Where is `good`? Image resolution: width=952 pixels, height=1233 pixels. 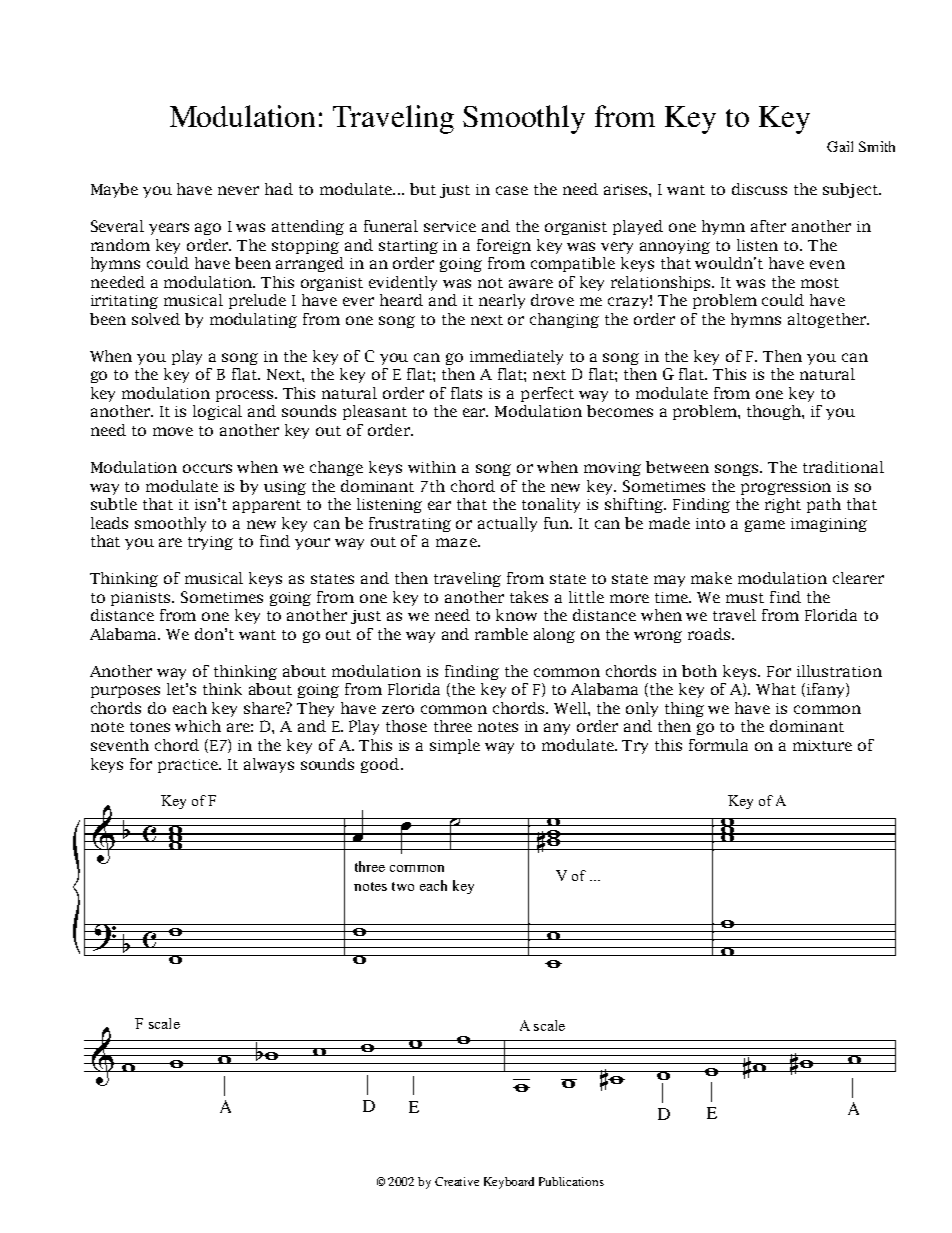 good is located at coordinates (381, 765).
